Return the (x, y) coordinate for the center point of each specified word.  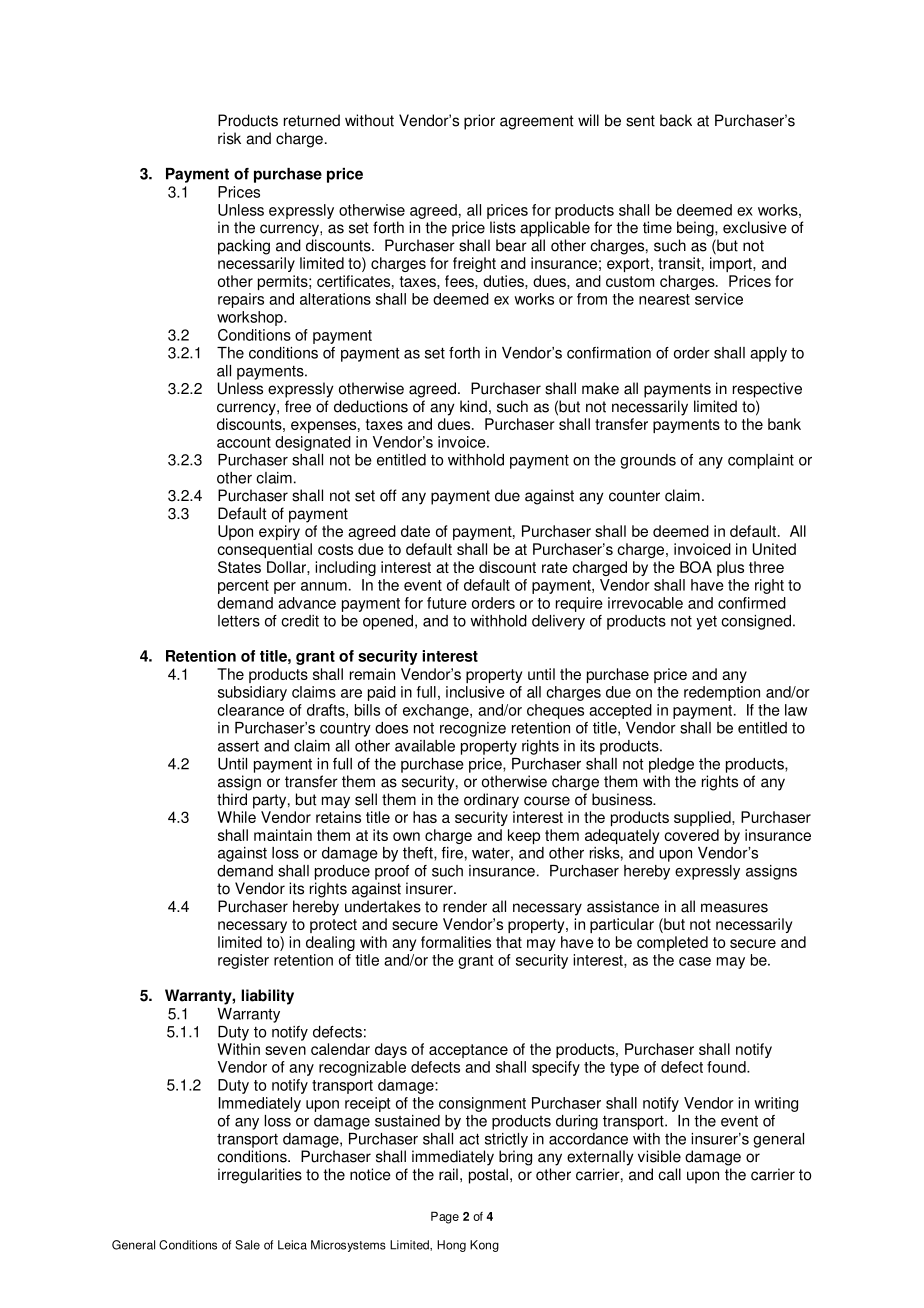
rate (555, 567)
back (676, 120)
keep (524, 836)
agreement (536, 122)
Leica (292, 1245)
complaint (761, 461)
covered (691, 835)
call (669, 1174)
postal (488, 1176)
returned (312, 120)
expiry (279, 532)
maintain (283, 835)
